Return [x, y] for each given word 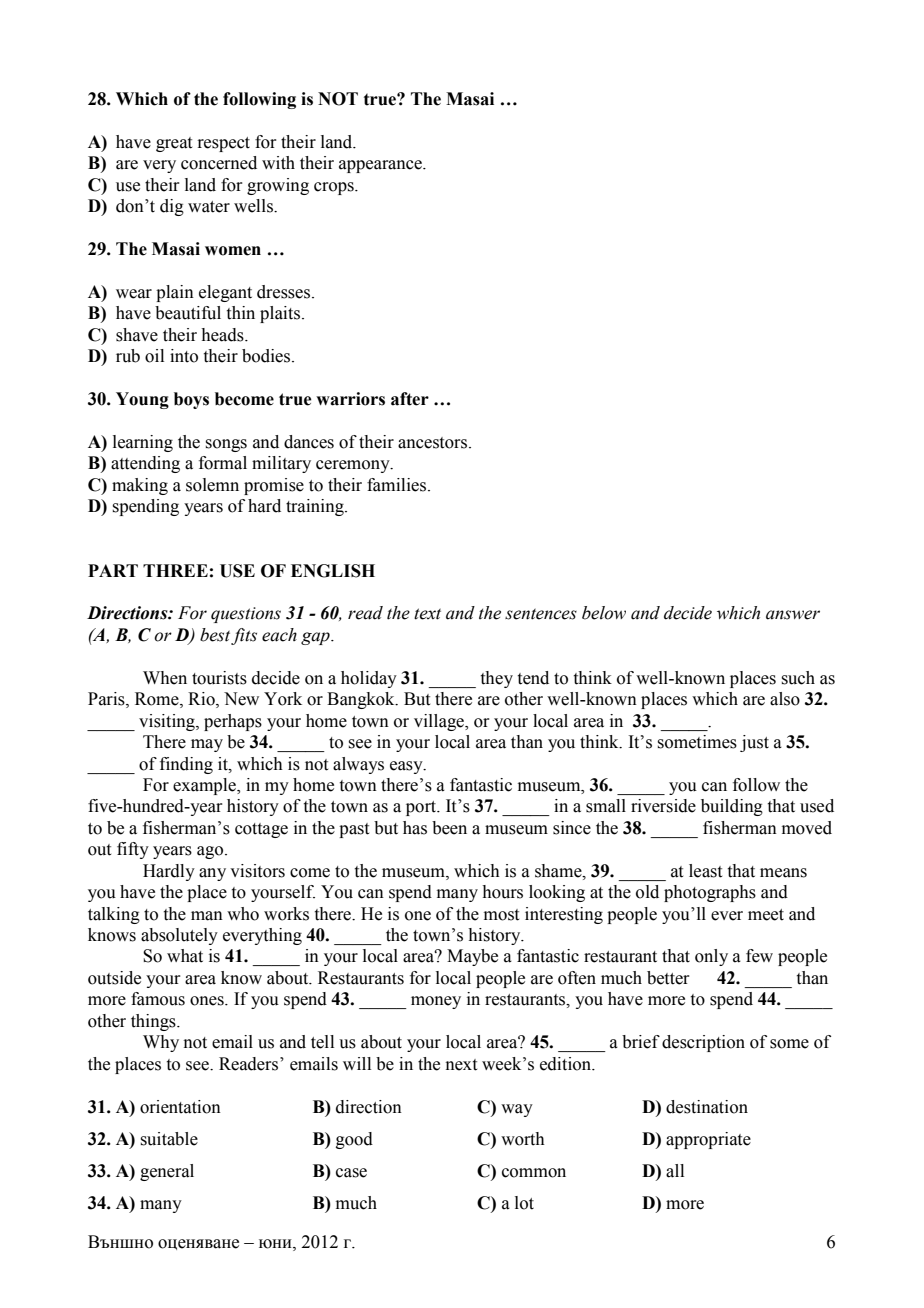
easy [407, 767]
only [711, 957]
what [185, 956]
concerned [219, 163]
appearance [381, 166]
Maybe [472, 957]
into [184, 356]
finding [186, 765]
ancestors [434, 443]
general [167, 1172]
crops [335, 188]
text [427, 614]
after [410, 399]
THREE [175, 570]
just [754, 743]
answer [793, 615]
